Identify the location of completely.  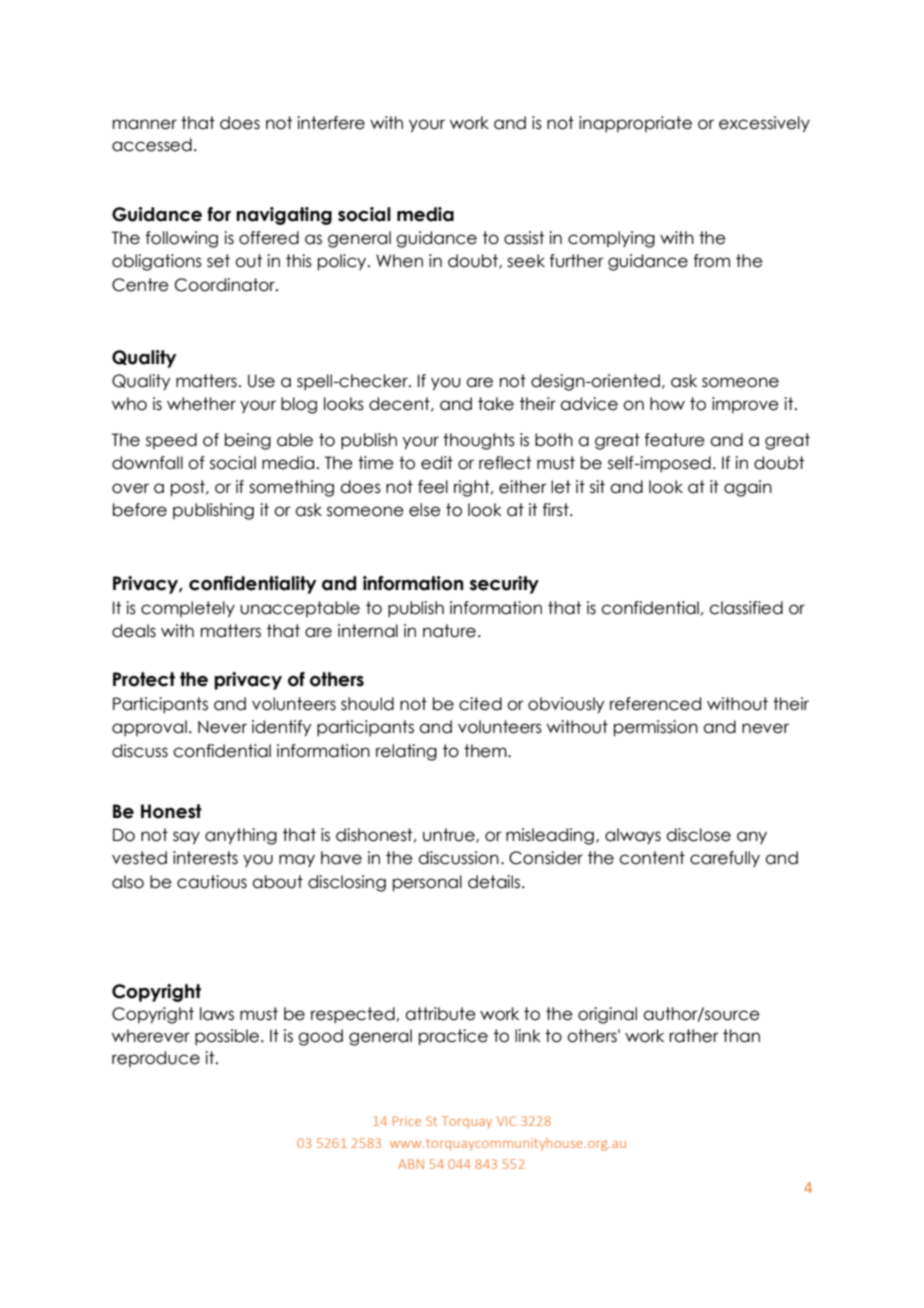
(188, 609).
